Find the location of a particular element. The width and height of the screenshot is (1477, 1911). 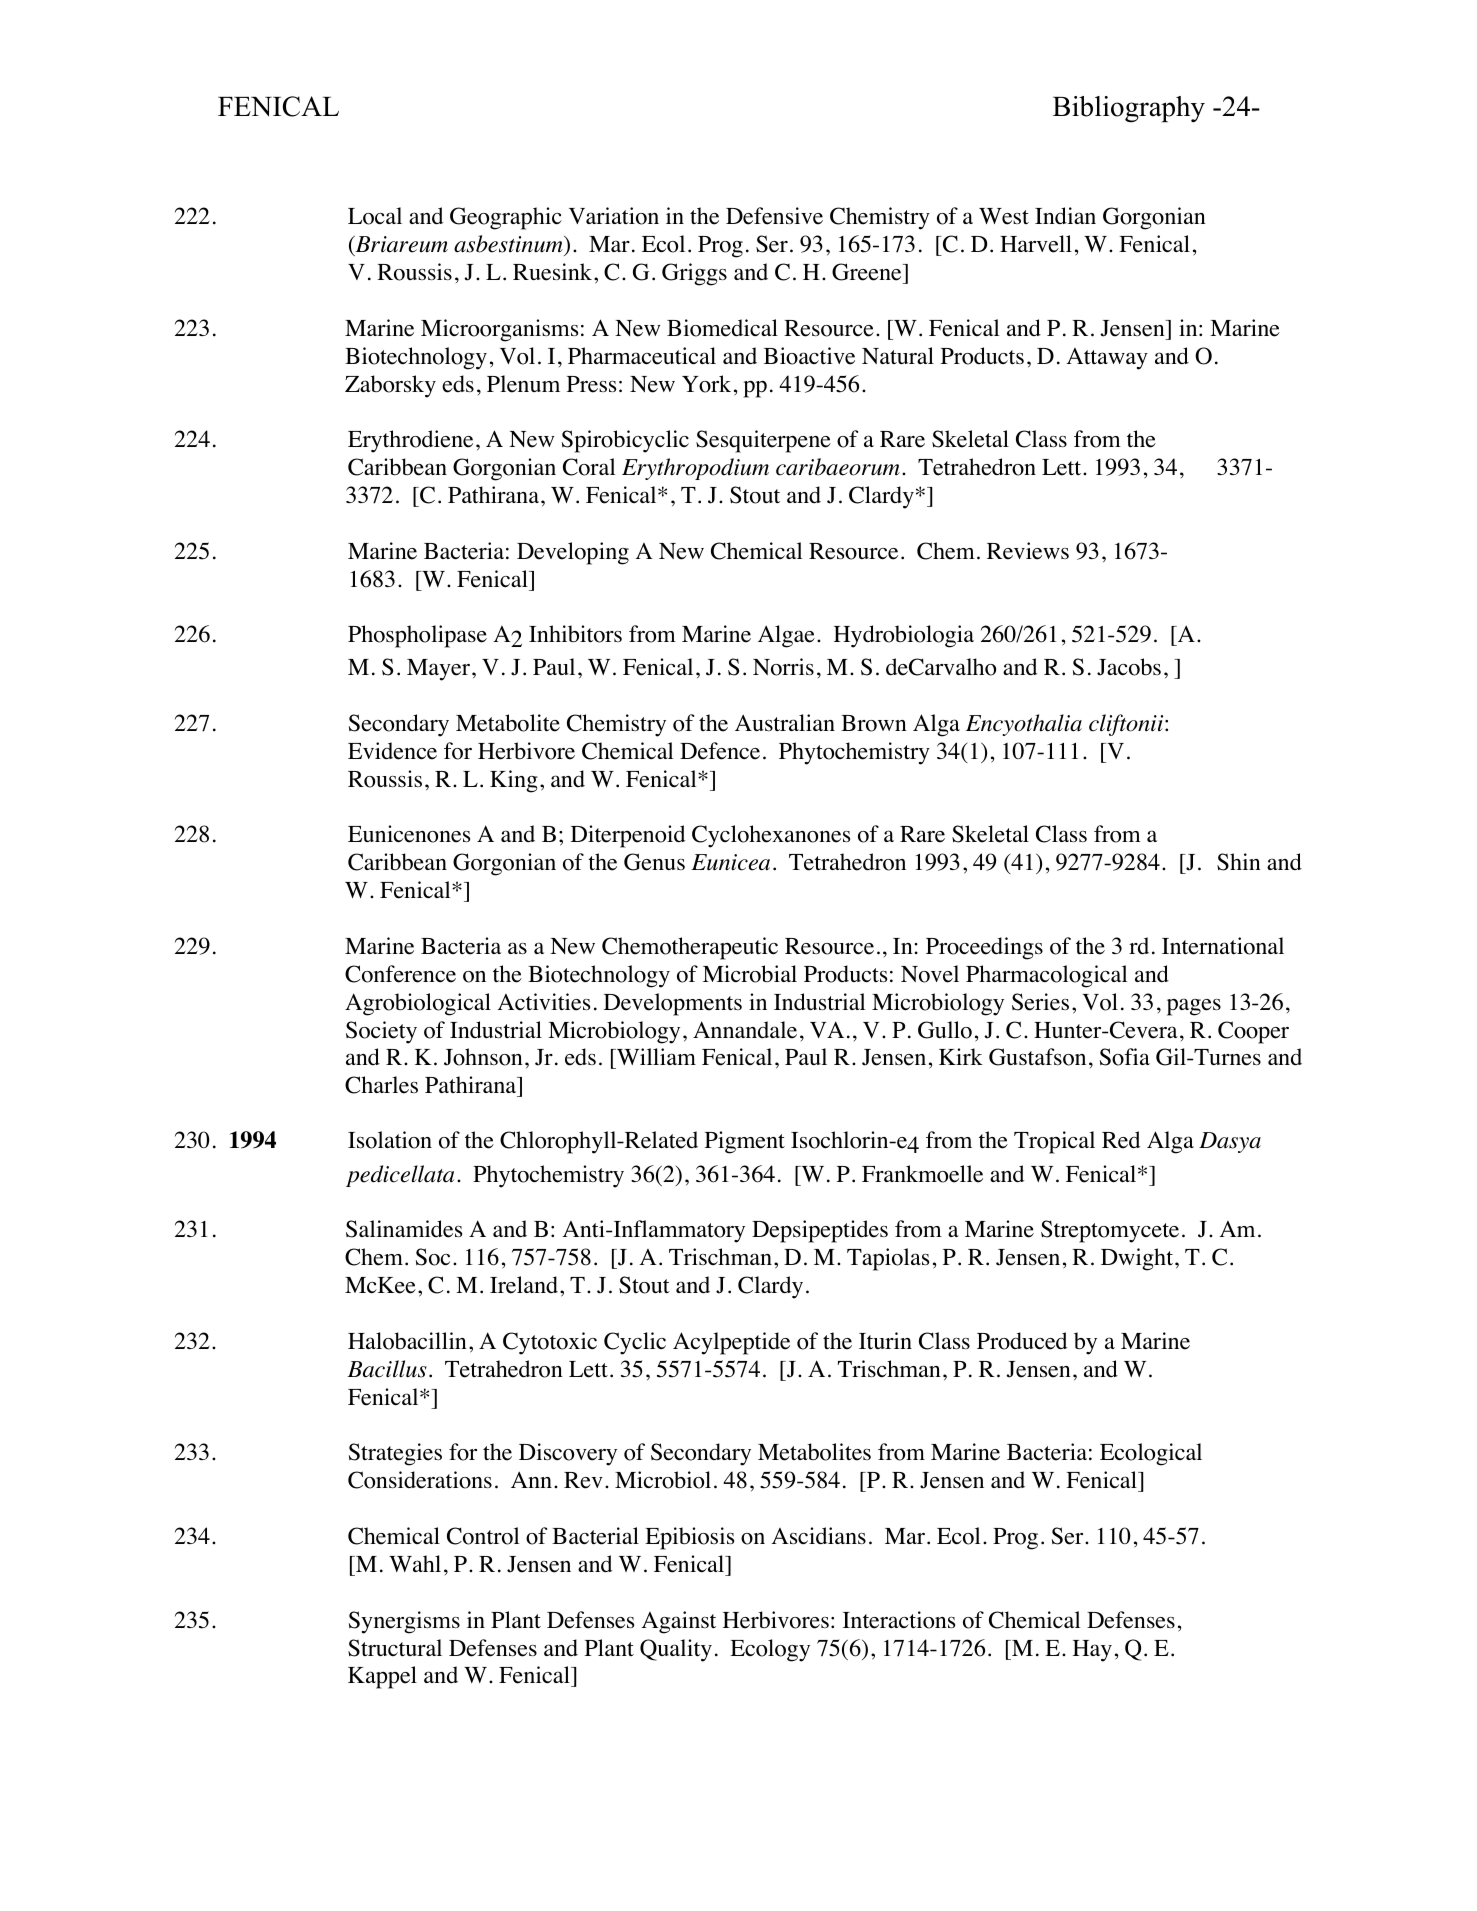

Bibliography is located at coordinates (1129, 109).
